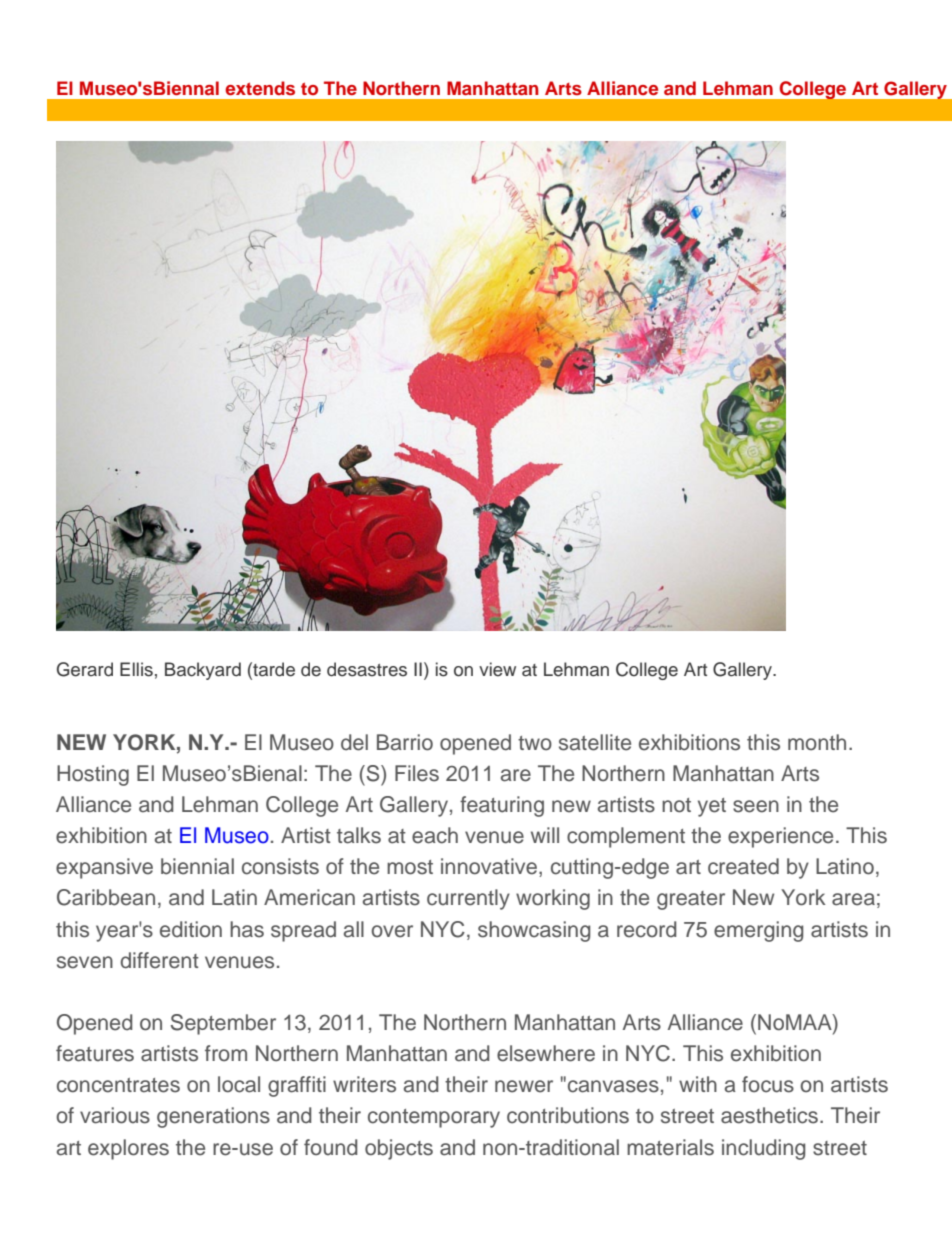  Describe the element at coordinates (817, 742) in the page. I see `month` at that location.
